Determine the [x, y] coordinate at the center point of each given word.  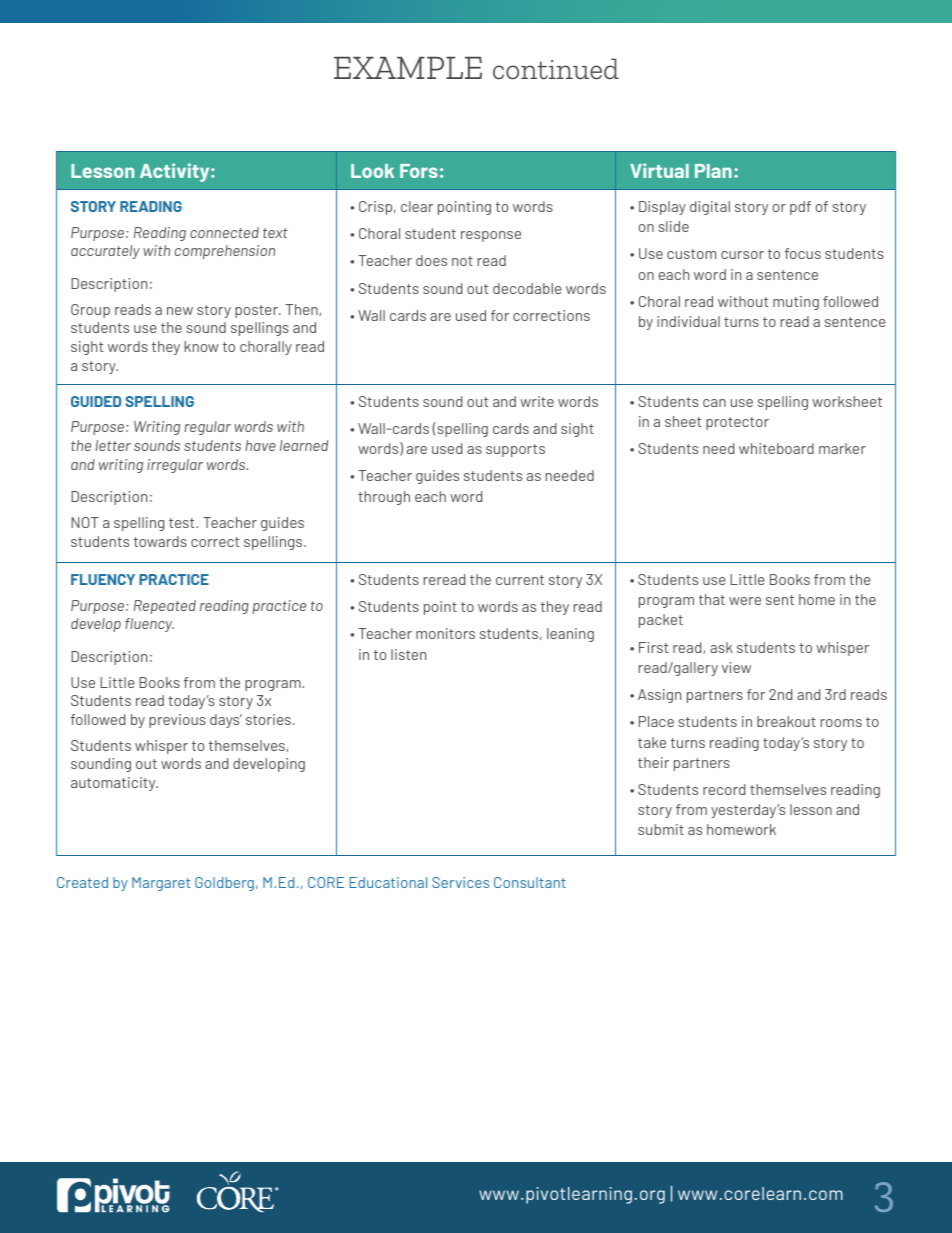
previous [177, 721]
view [736, 667]
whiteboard [776, 448]
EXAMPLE [408, 68]
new [180, 311]
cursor [742, 255]
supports [515, 450]
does [431, 260]
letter [113, 445]
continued [556, 69]
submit [661, 829]
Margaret [161, 884]
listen [408, 654]
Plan [713, 171]
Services [460, 882]
